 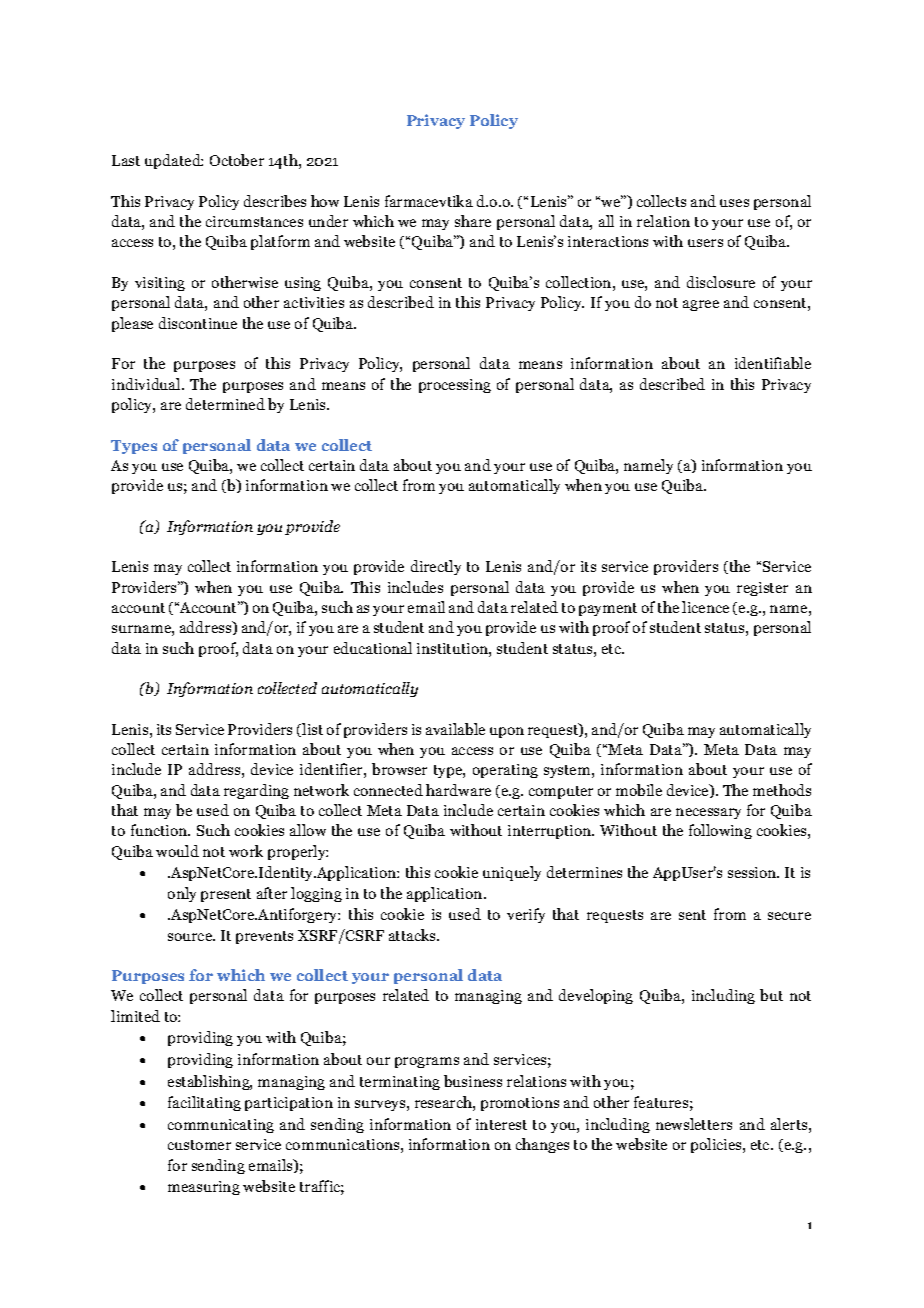 What do you see at coordinates (734, 203) in the screenshot?
I see `uses` at bounding box center [734, 203].
